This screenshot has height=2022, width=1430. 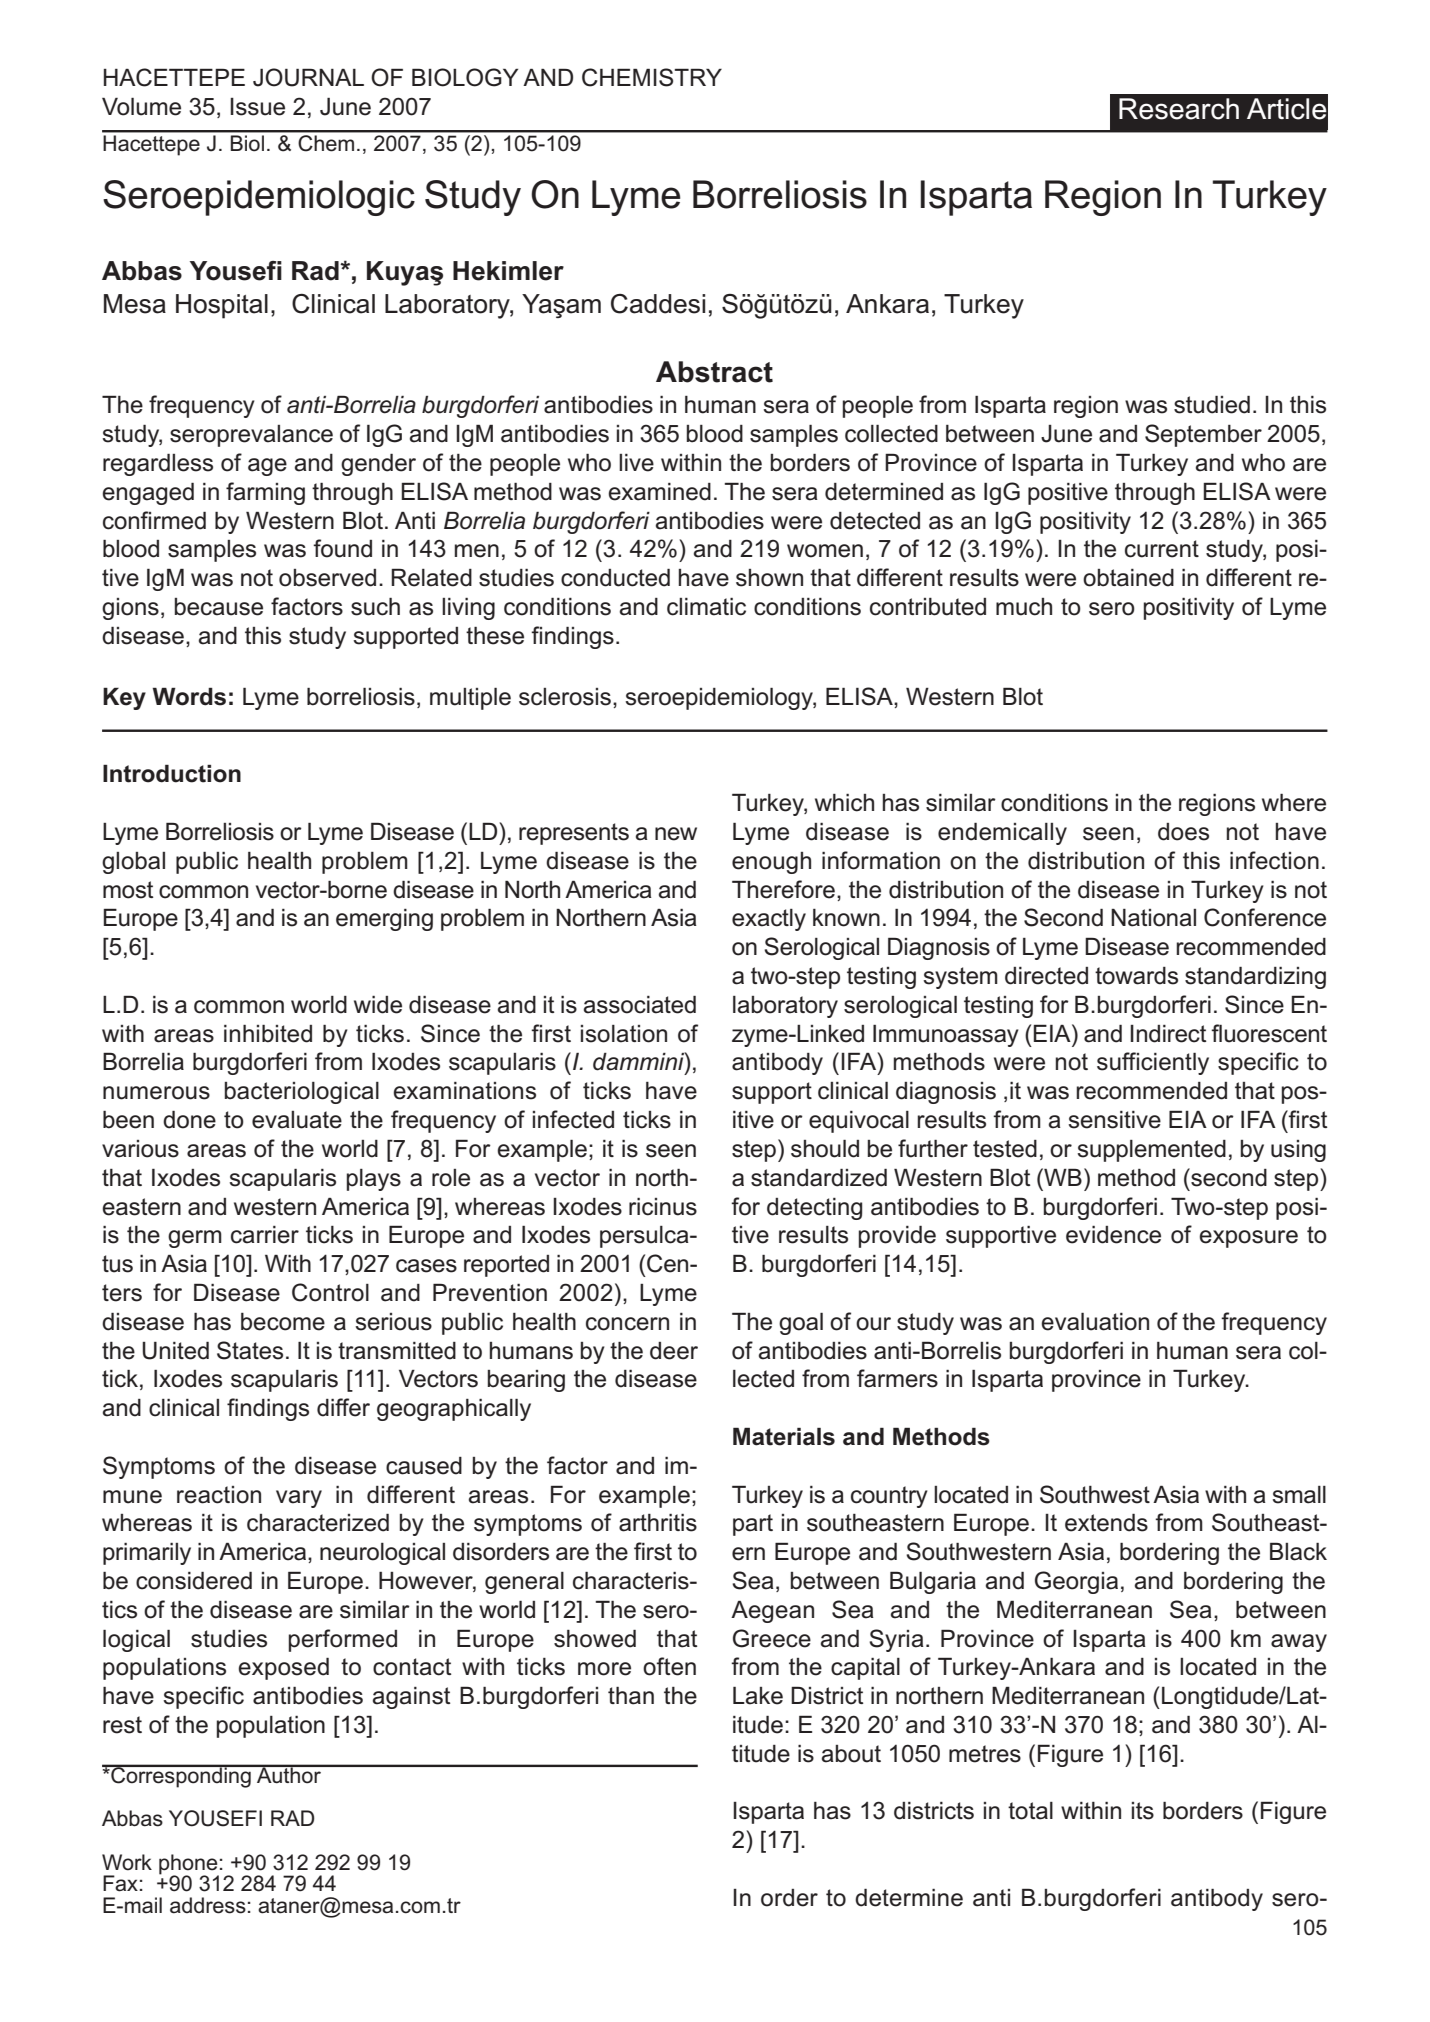 What do you see at coordinates (676, 834) in the screenshot?
I see `new` at bounding box center [676, 834].
